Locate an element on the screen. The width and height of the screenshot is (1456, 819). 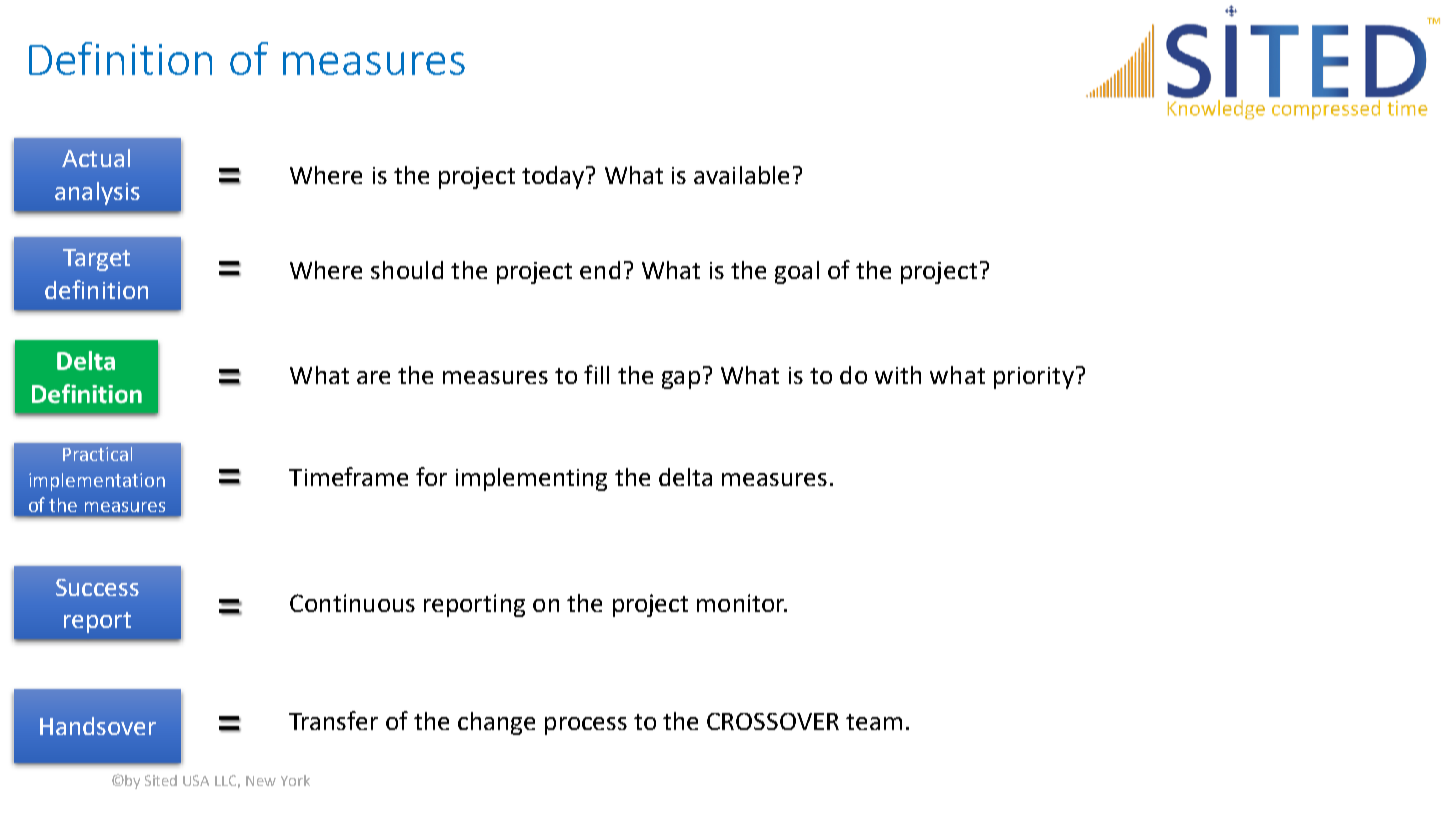
Success is located at coordinates (97, 587).
